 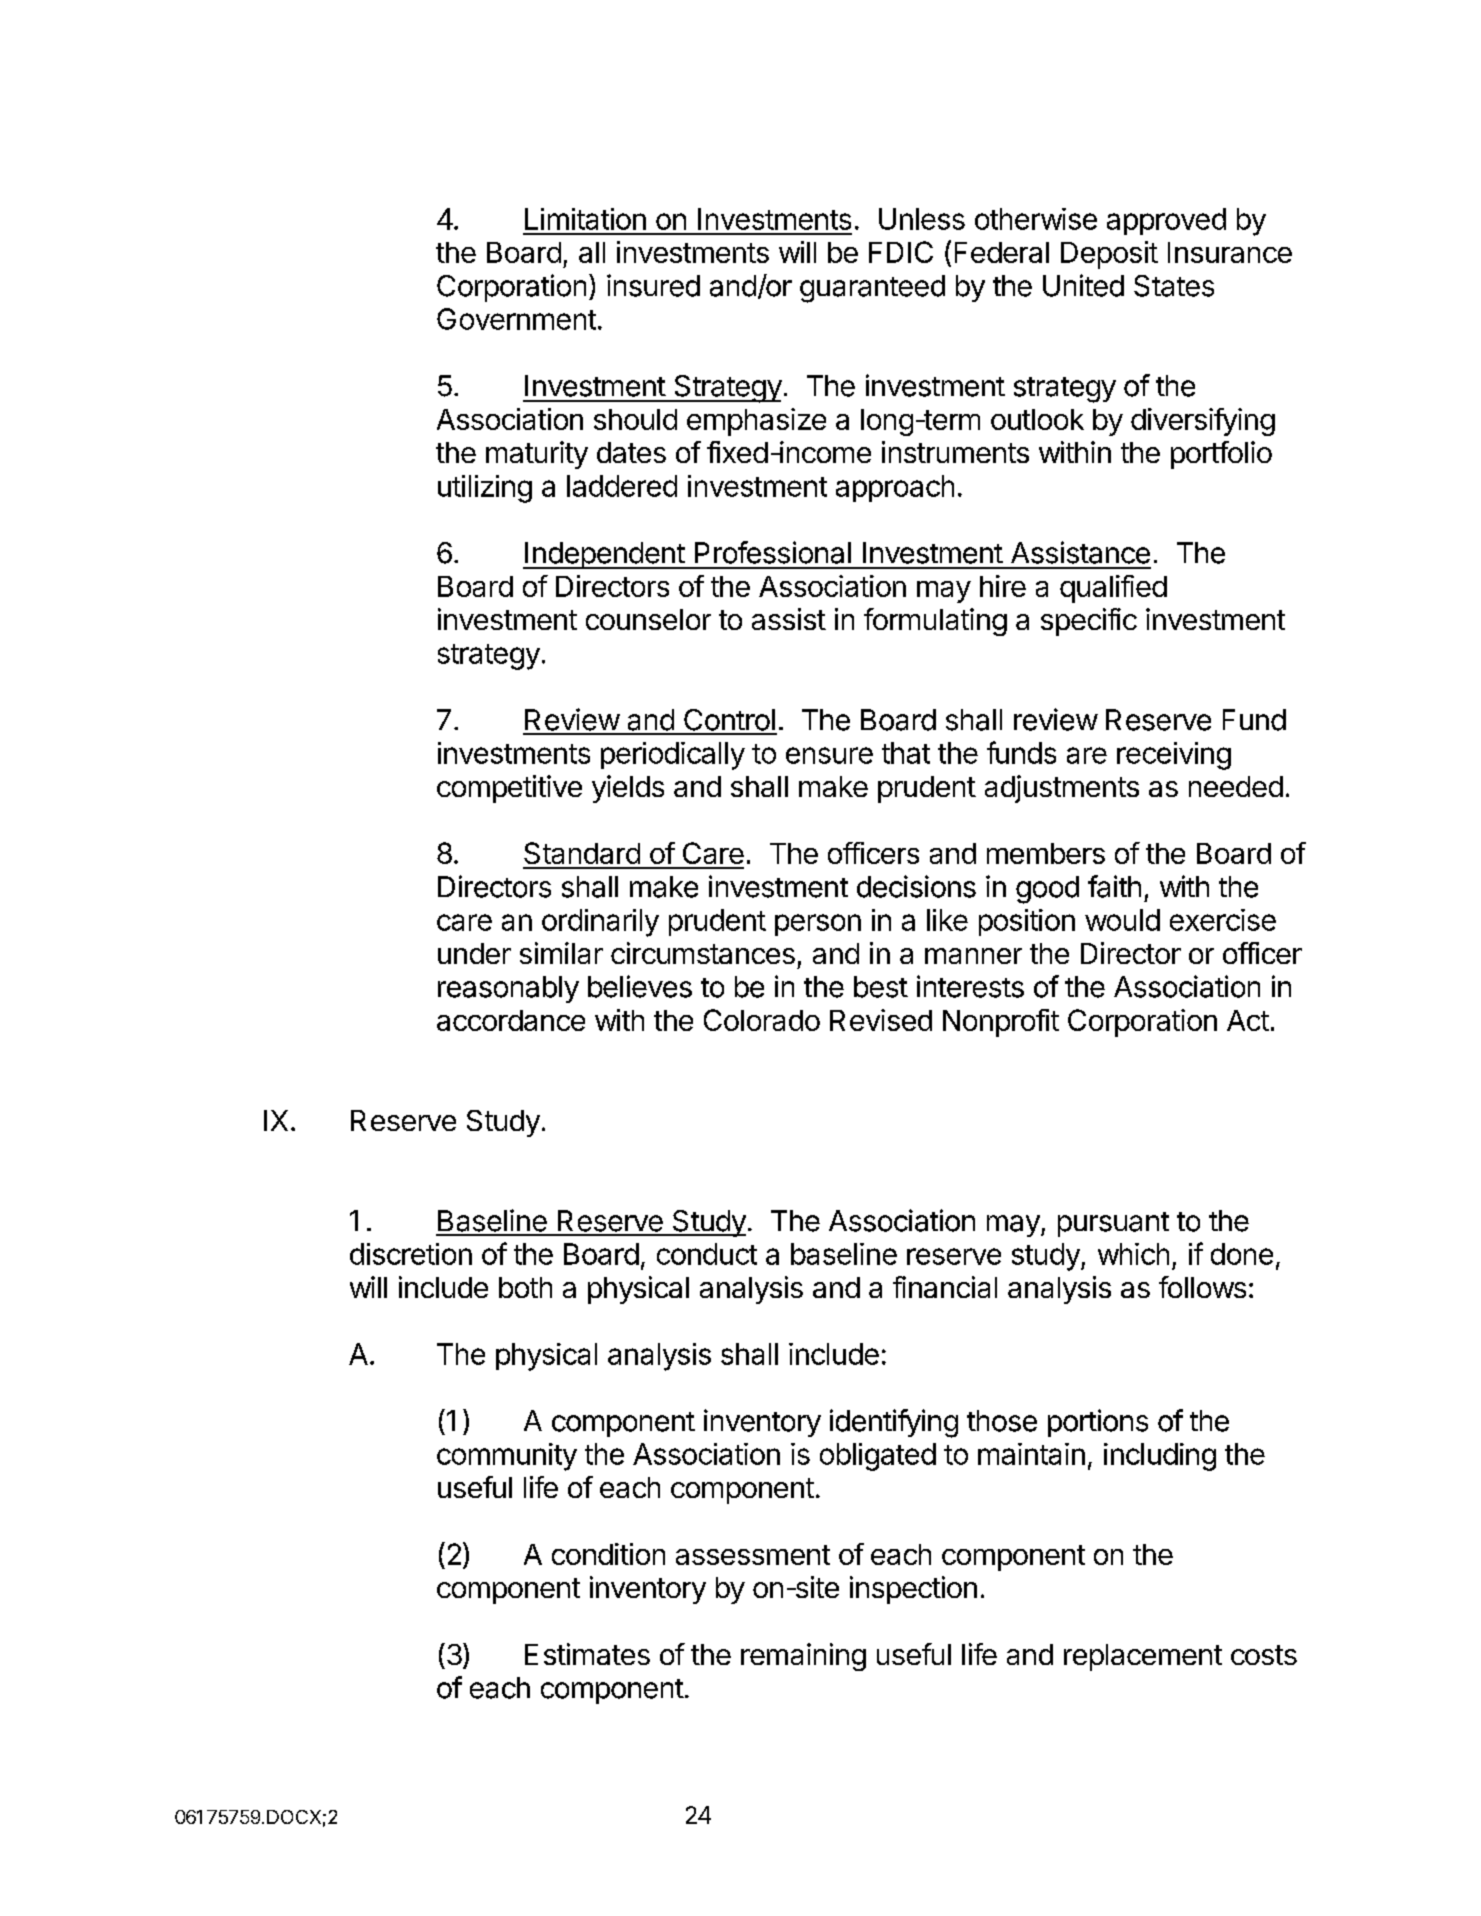 I want to click on person, so click(x=818, y=925).
